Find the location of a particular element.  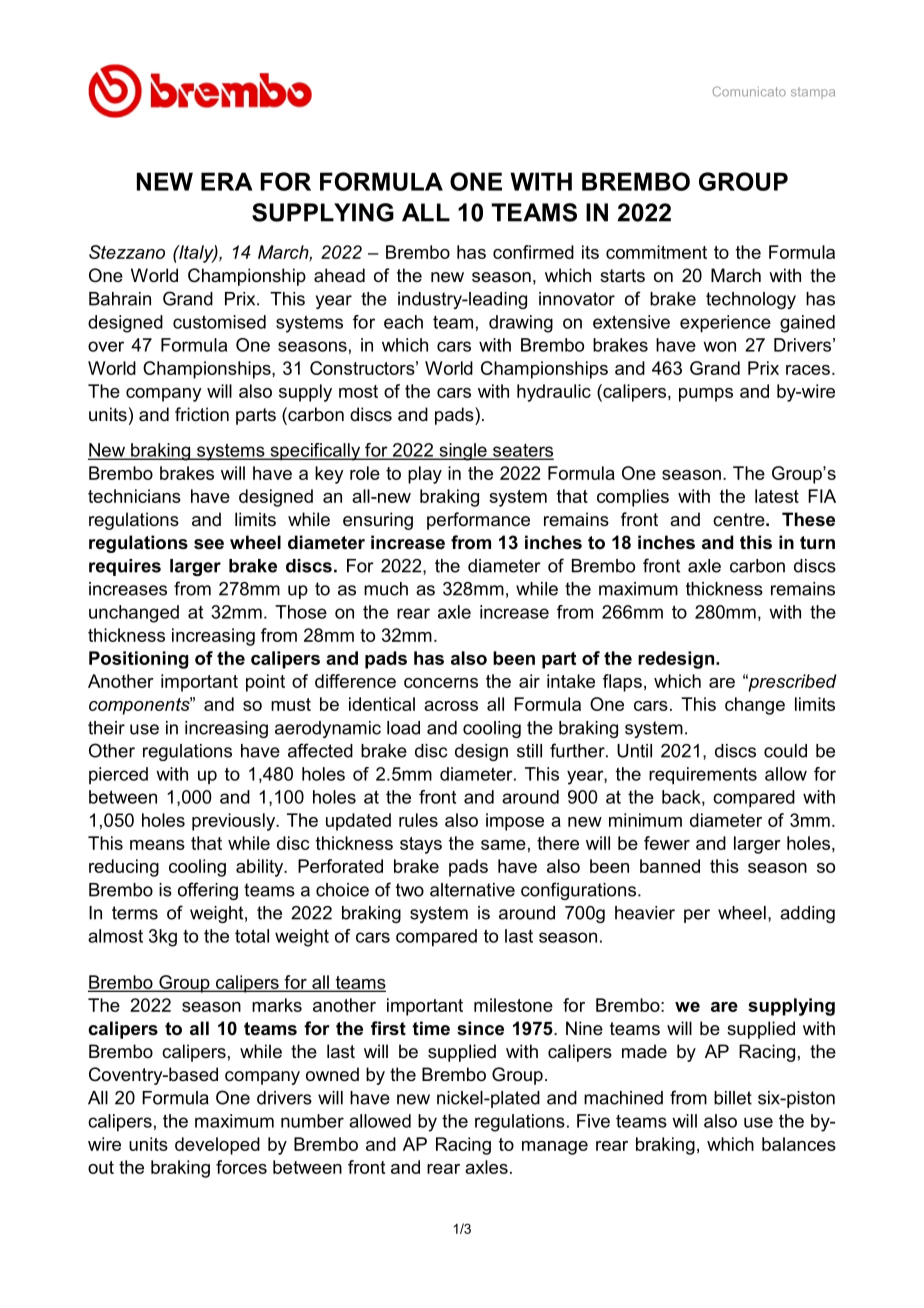

pumps is located at coordinates (706, 395).
